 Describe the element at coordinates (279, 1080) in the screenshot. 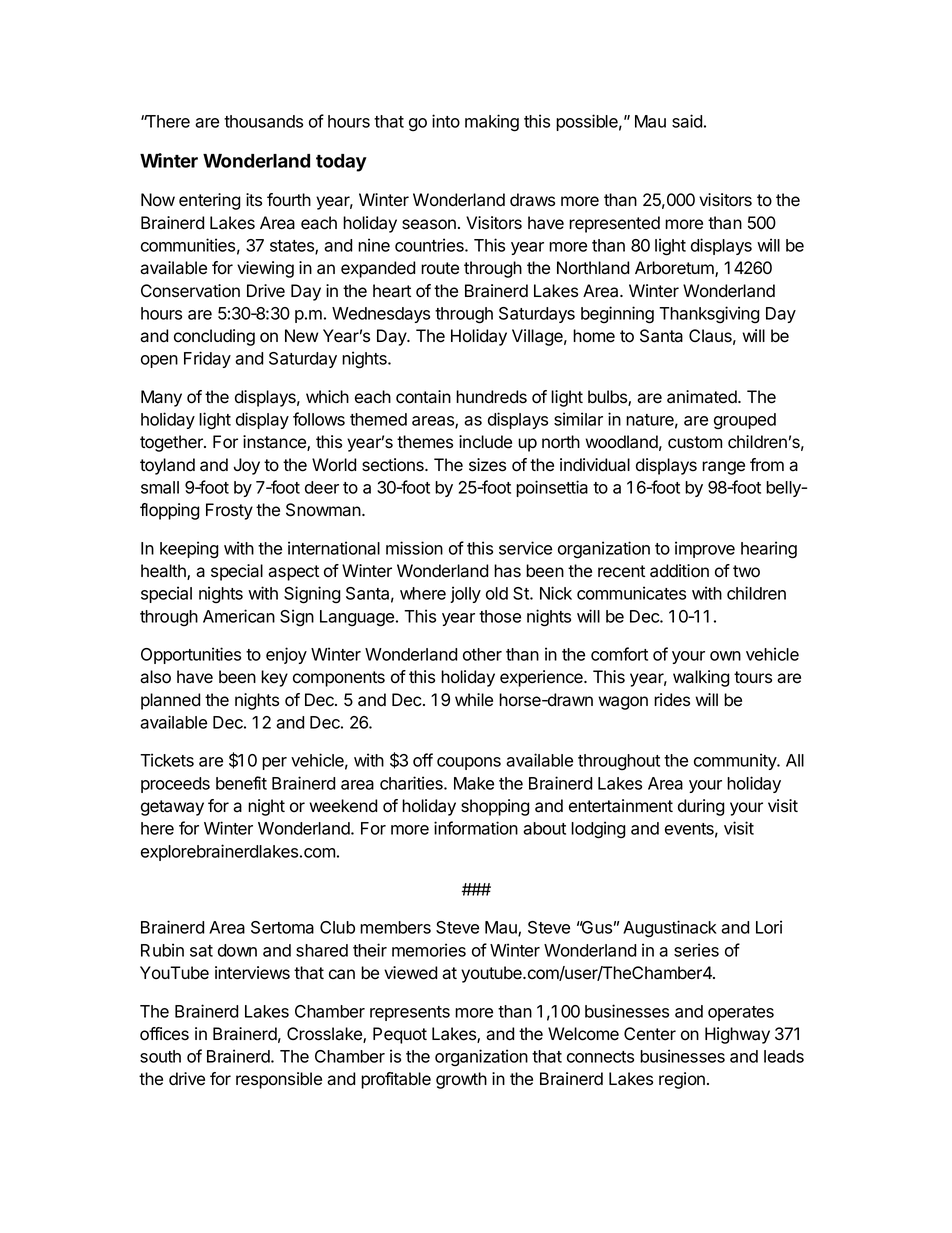

I see `responsible` at that location.
